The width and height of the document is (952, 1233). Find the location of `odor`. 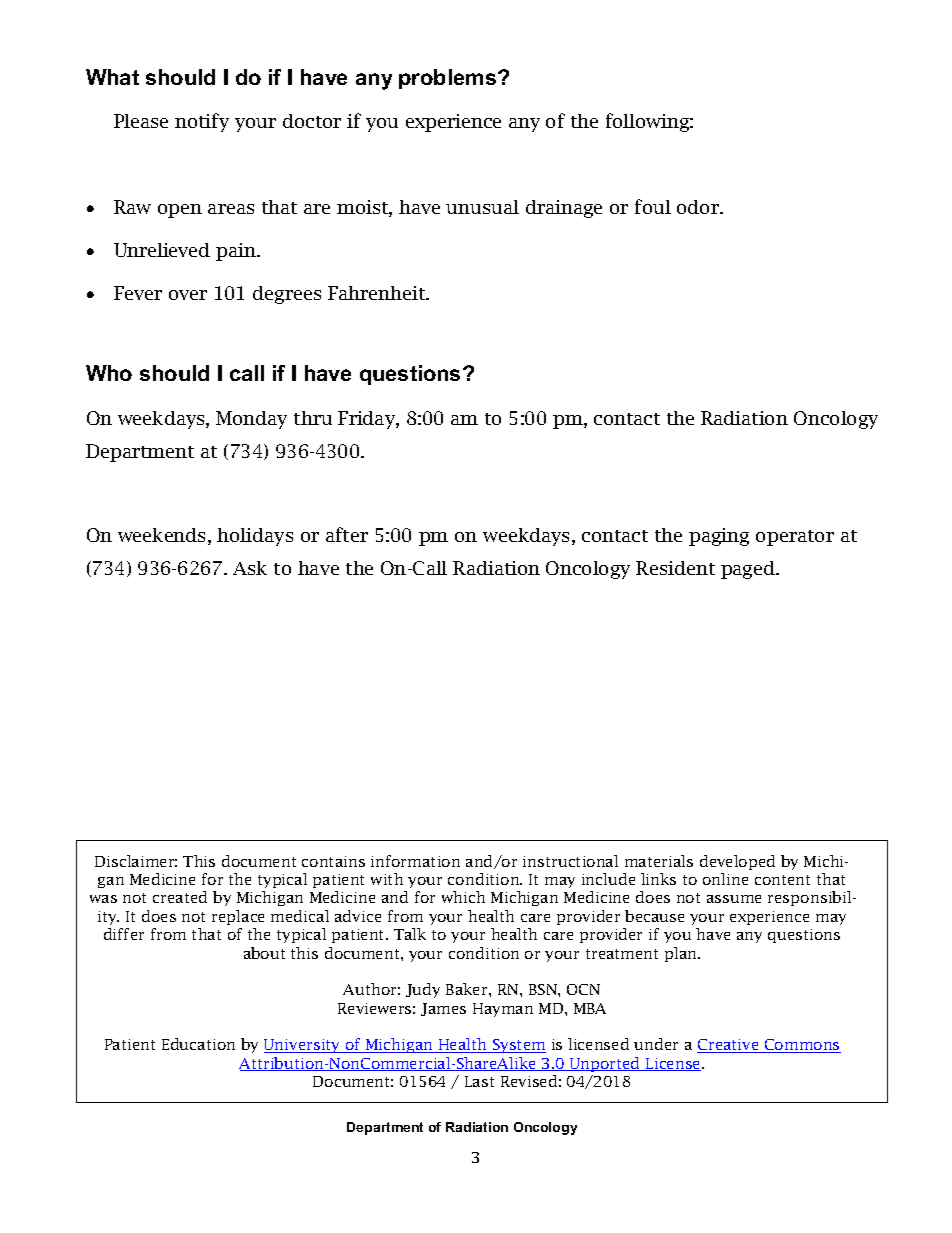

odor is located at coordinates (699, 207).
